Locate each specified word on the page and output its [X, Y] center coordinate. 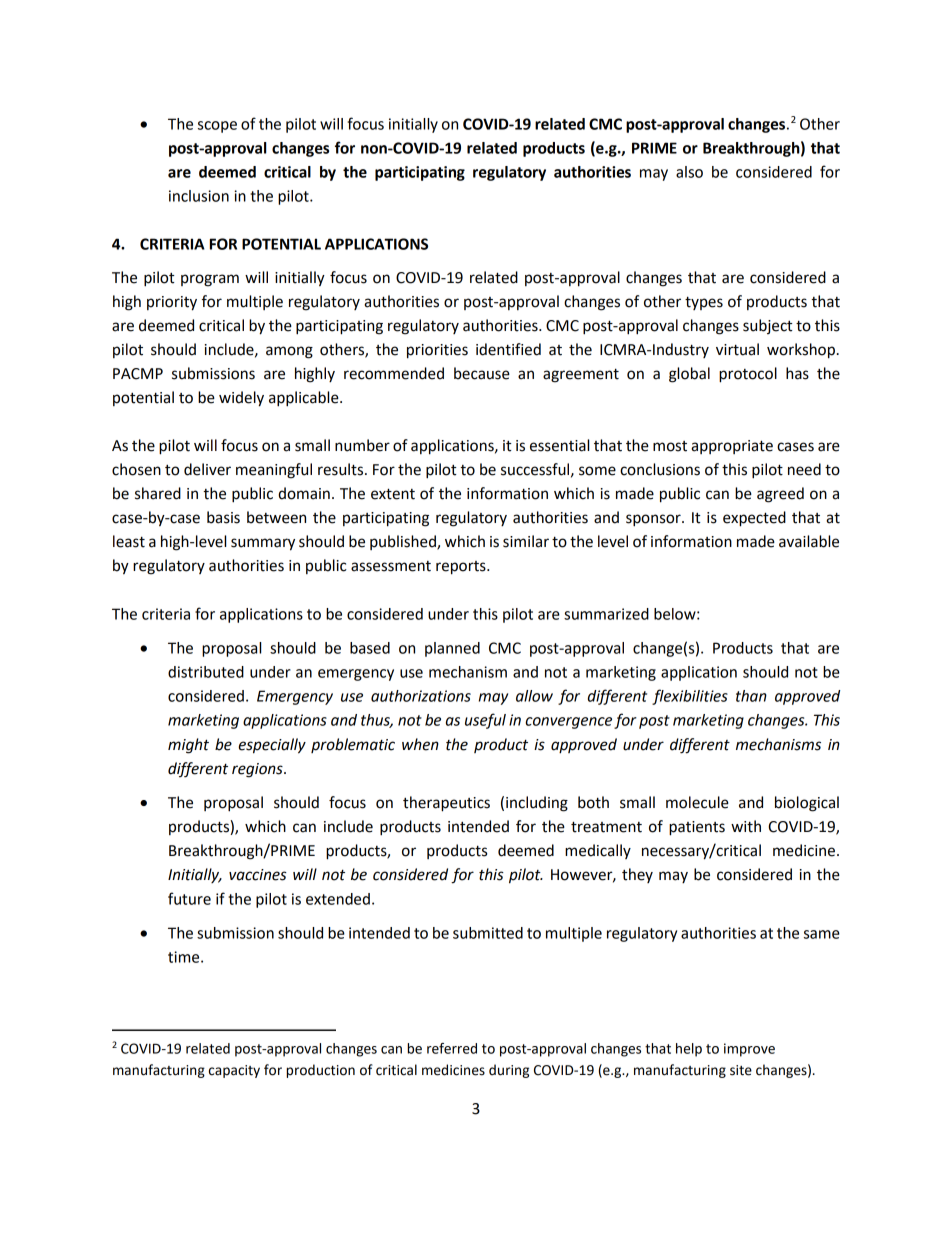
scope [217, 127]
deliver [207, 469]
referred [452, 1048]
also [689, 172]
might [188, 746]
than [751, 696]
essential [559, 445]
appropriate [732, 447]
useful [485, 721]
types [704, 303]
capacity [234, 1071]
